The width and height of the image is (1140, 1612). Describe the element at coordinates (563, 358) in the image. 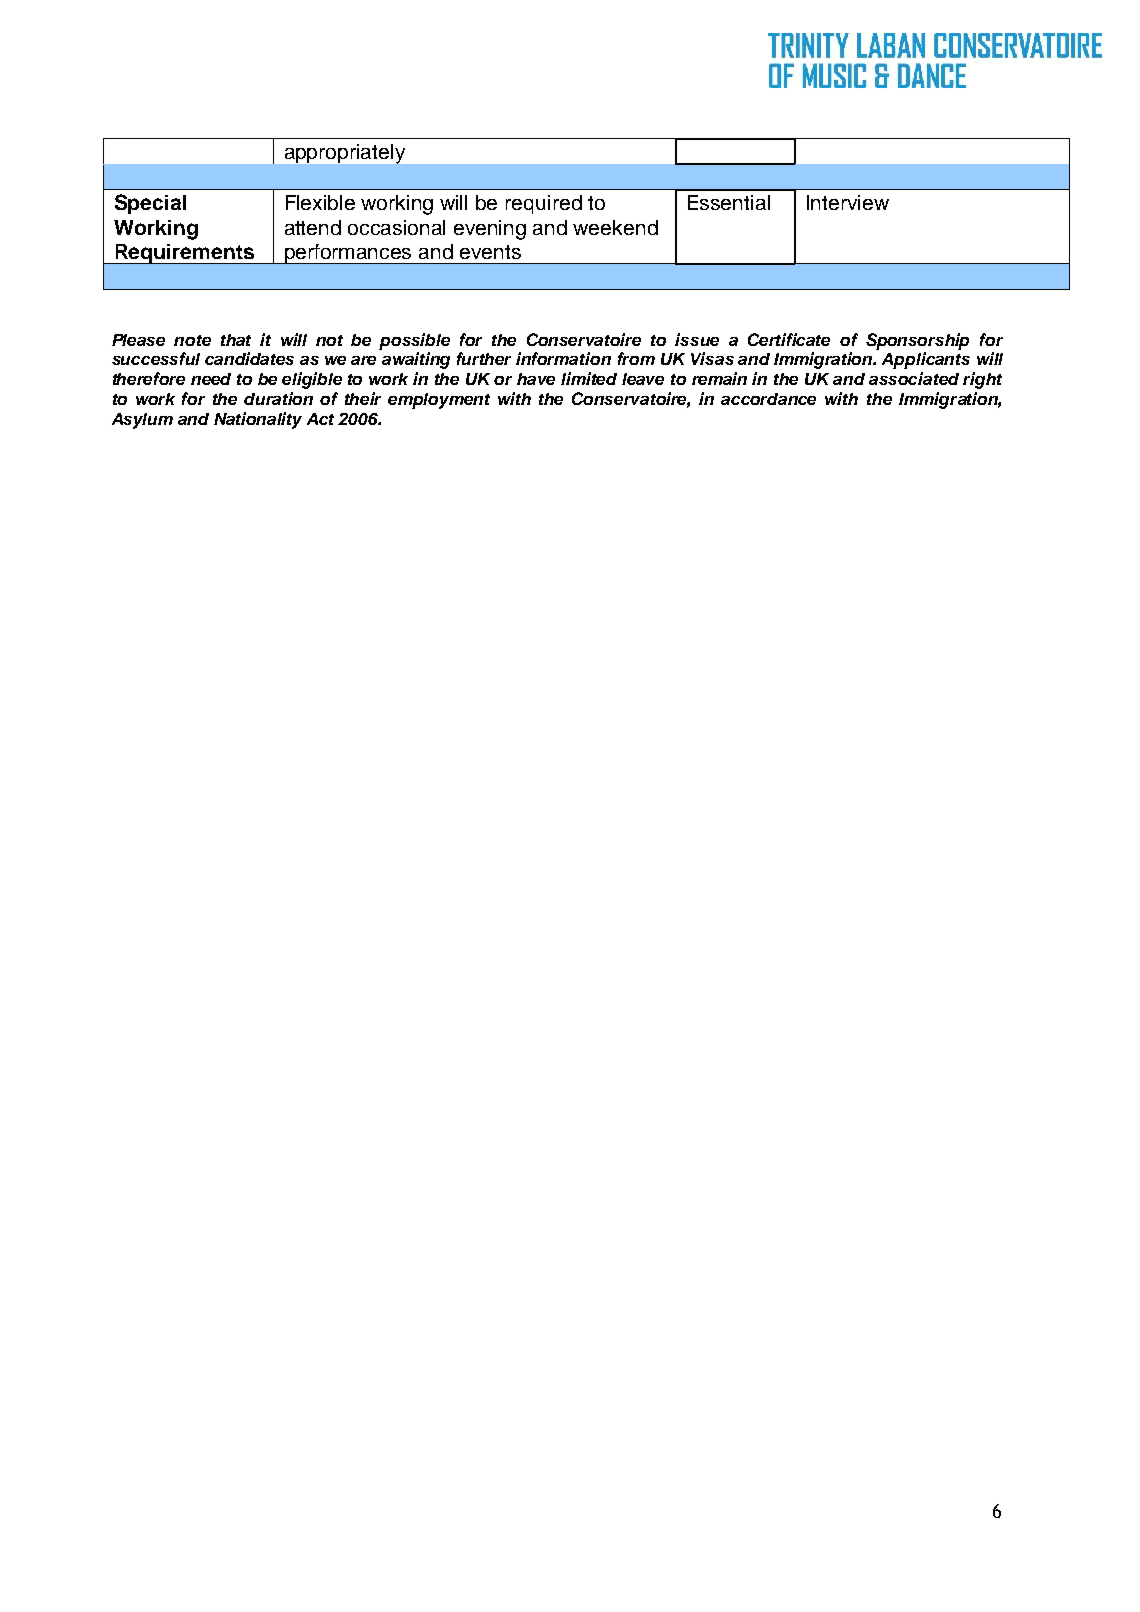

I see `information` at that location.
